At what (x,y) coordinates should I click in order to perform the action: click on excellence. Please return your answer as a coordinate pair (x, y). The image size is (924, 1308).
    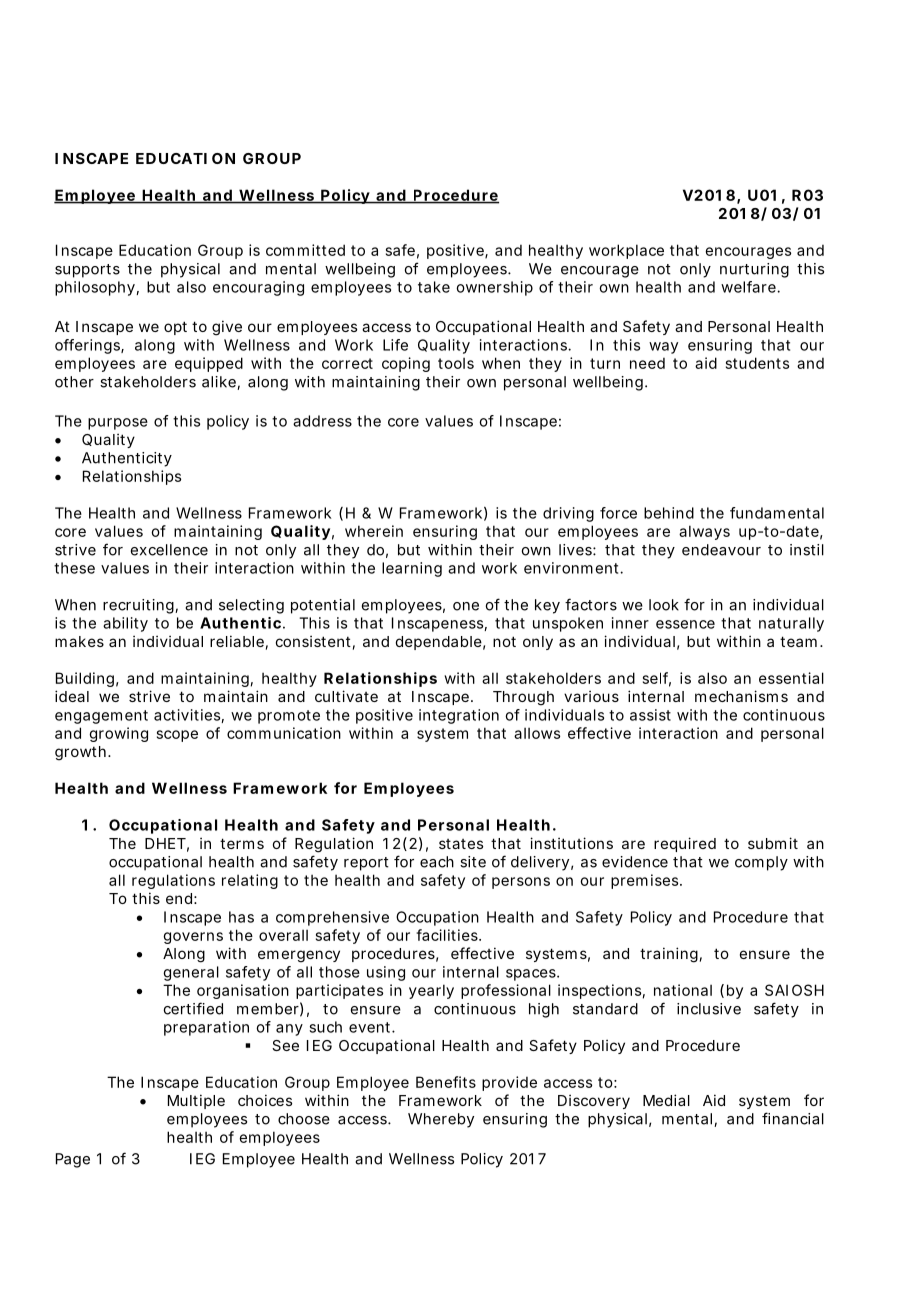
    Looking at the image, I should click on (169, 550).
